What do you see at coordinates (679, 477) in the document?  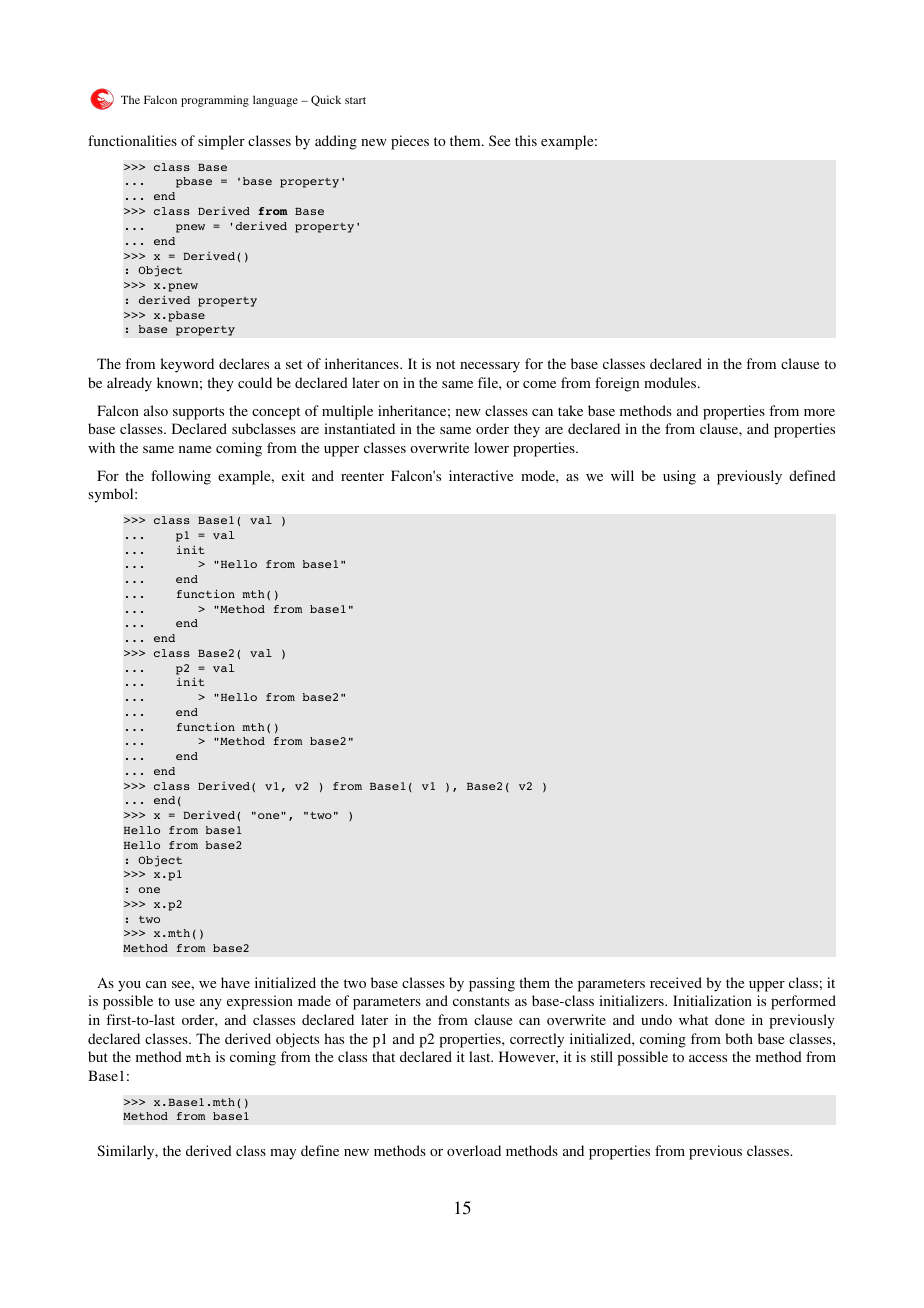 I see `using` at bounding box center [679, 477].
